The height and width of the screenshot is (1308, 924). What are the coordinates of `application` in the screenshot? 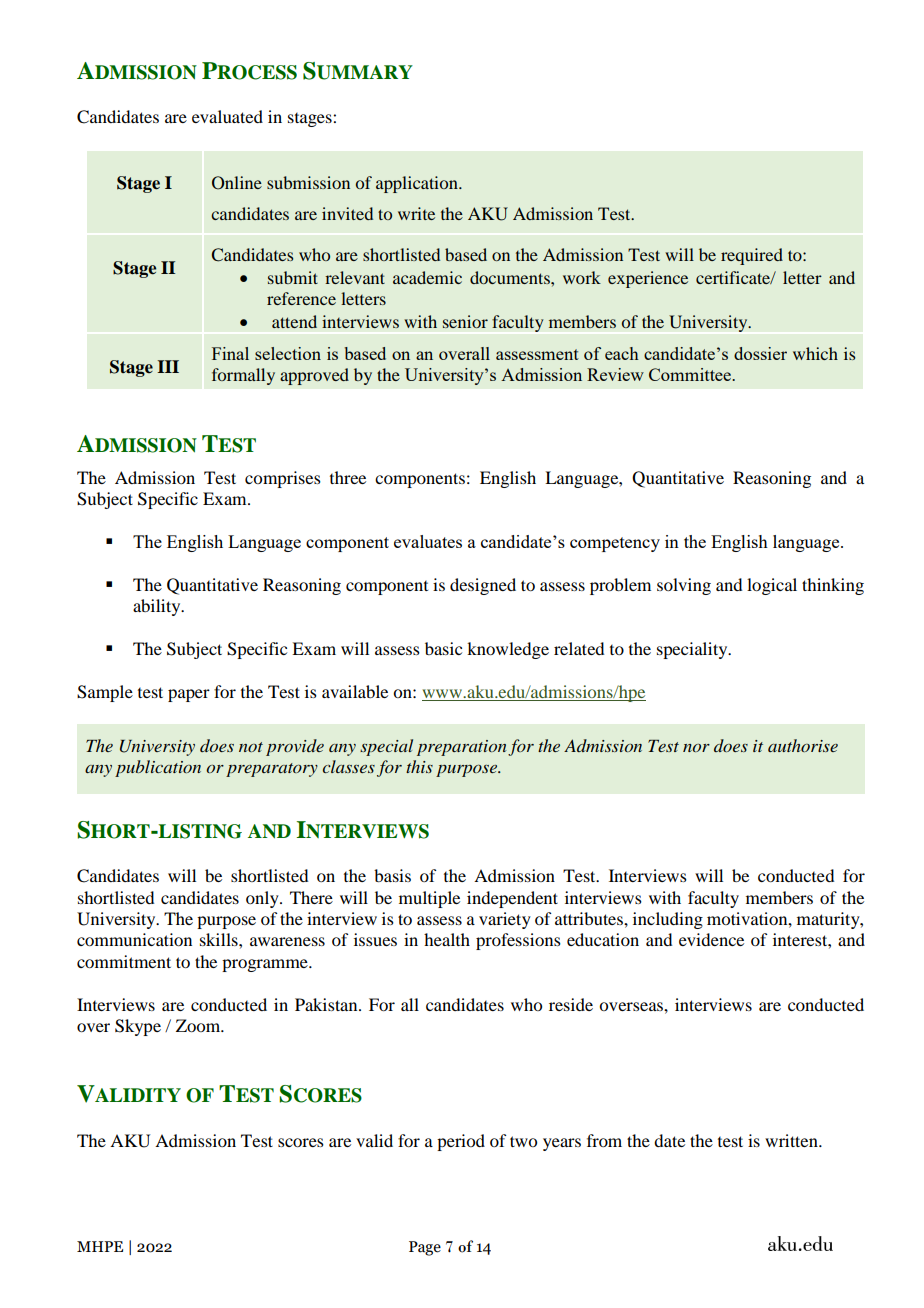 It's located at (418, 184).
